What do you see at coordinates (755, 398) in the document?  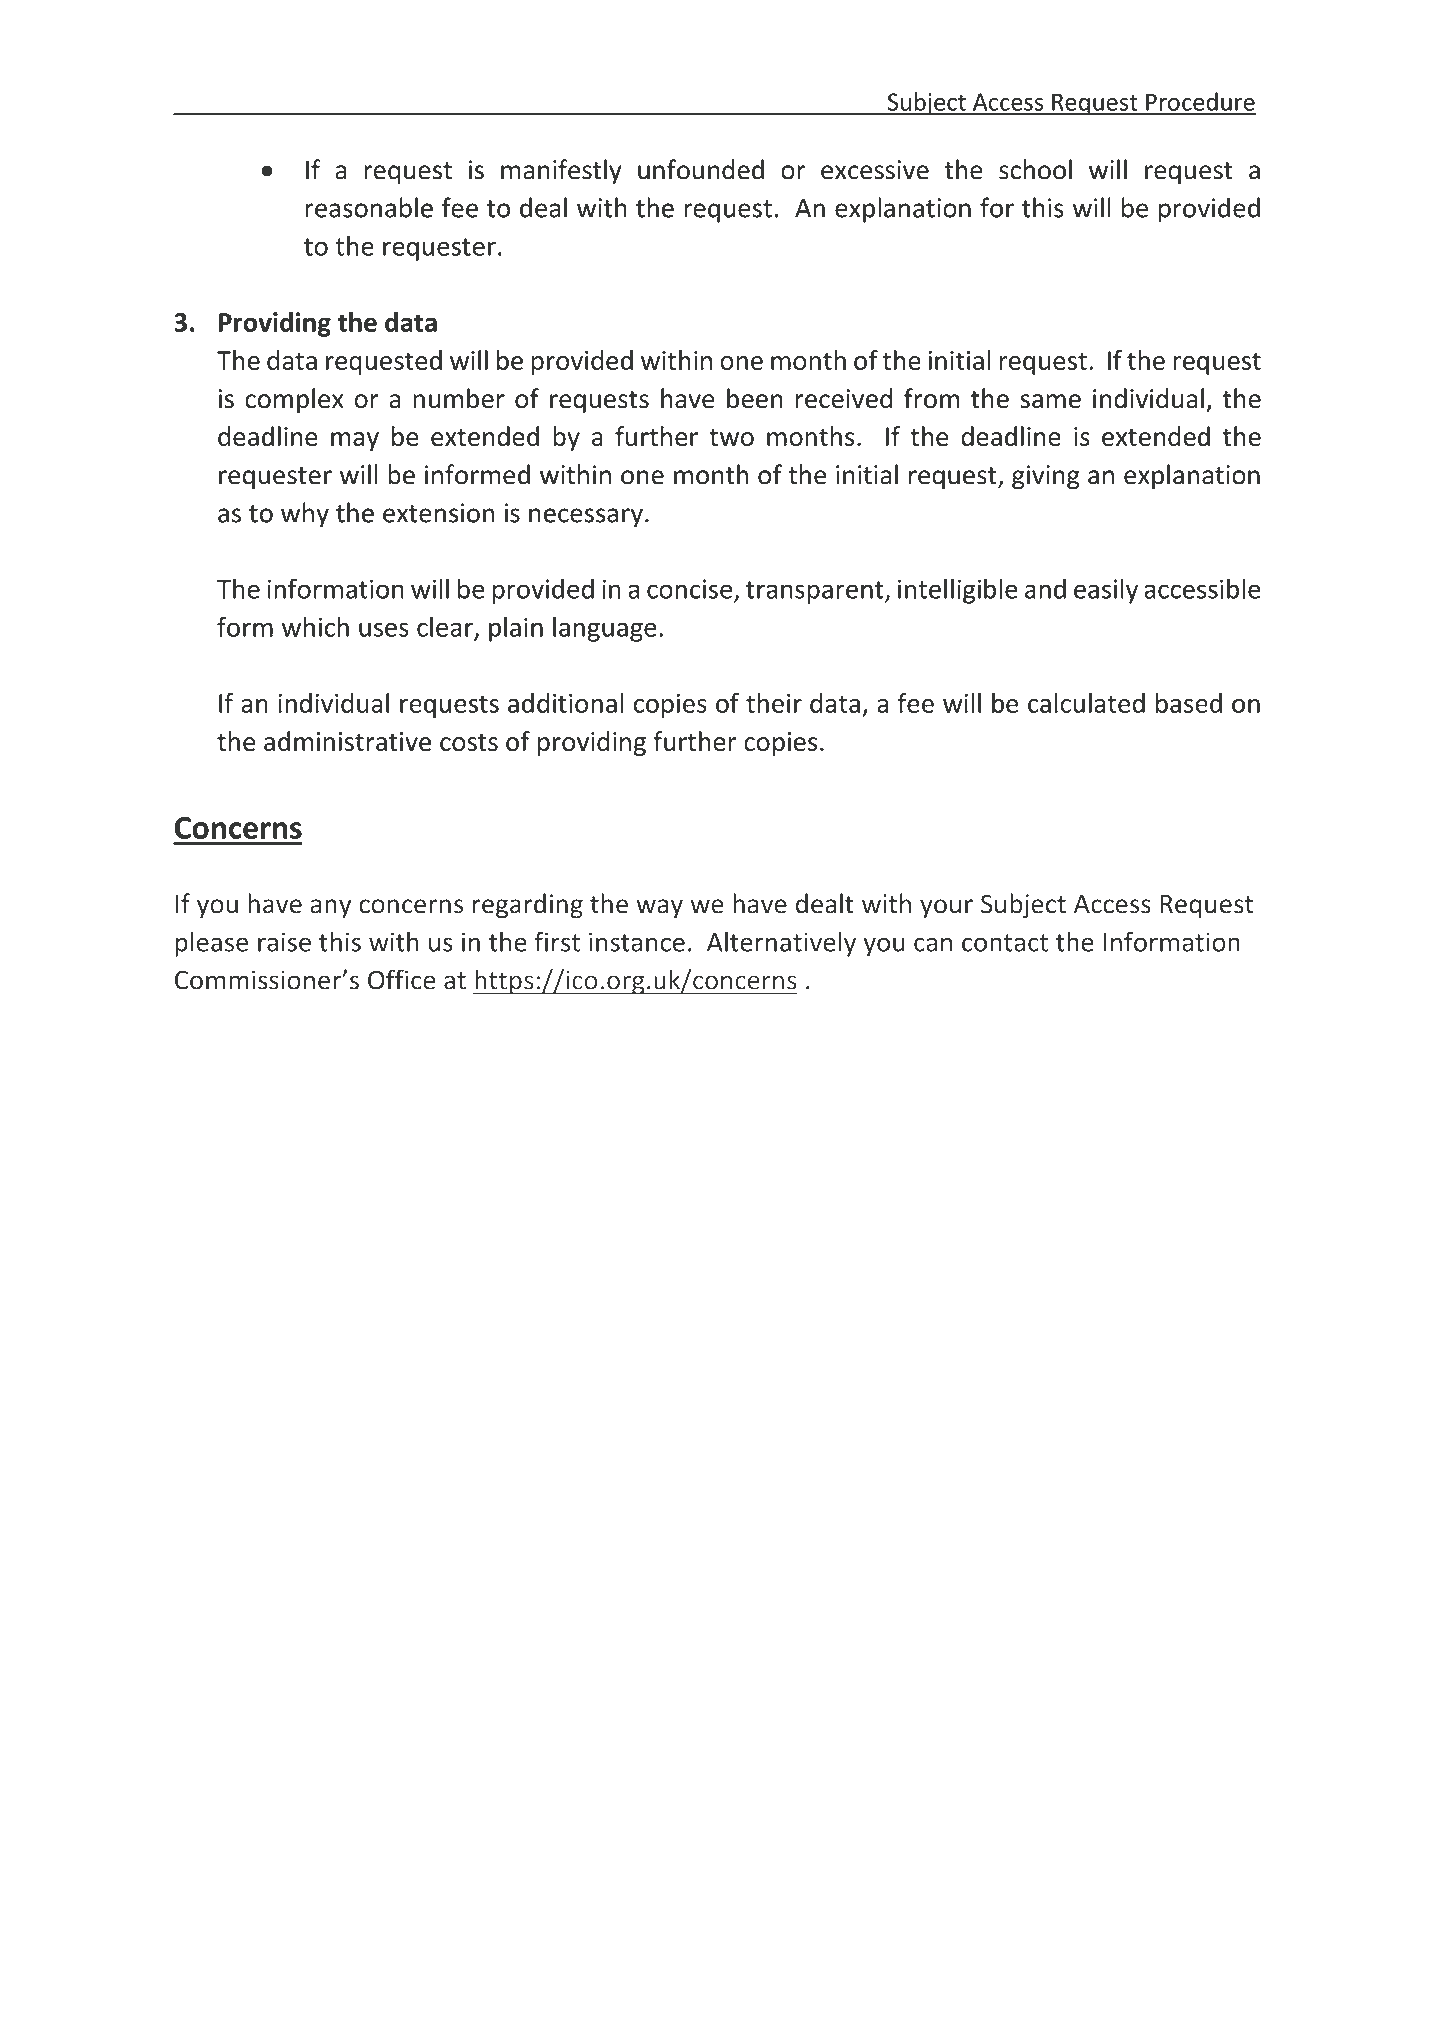 I see `been` at bounding box center [755, 398].
